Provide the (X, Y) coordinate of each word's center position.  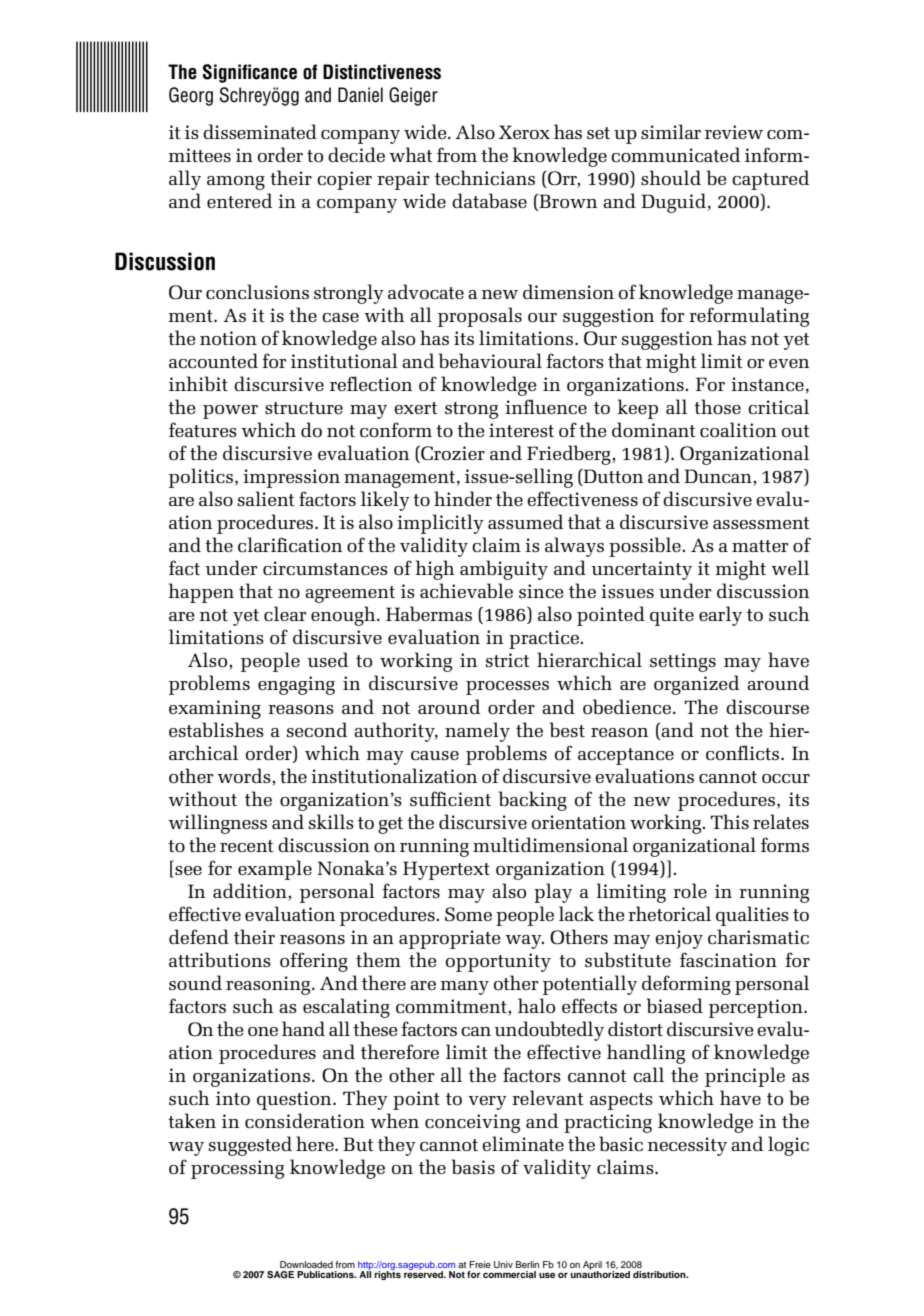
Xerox (524, 132)
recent (247, 846)
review (734, 132)
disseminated (260, 131)
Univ (503, 1264)
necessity (687, 1146)
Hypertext (446, 870)
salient (266, 498)
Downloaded (306, 1264)
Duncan (719, 477)
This (730, 821)
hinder (463, 498)
